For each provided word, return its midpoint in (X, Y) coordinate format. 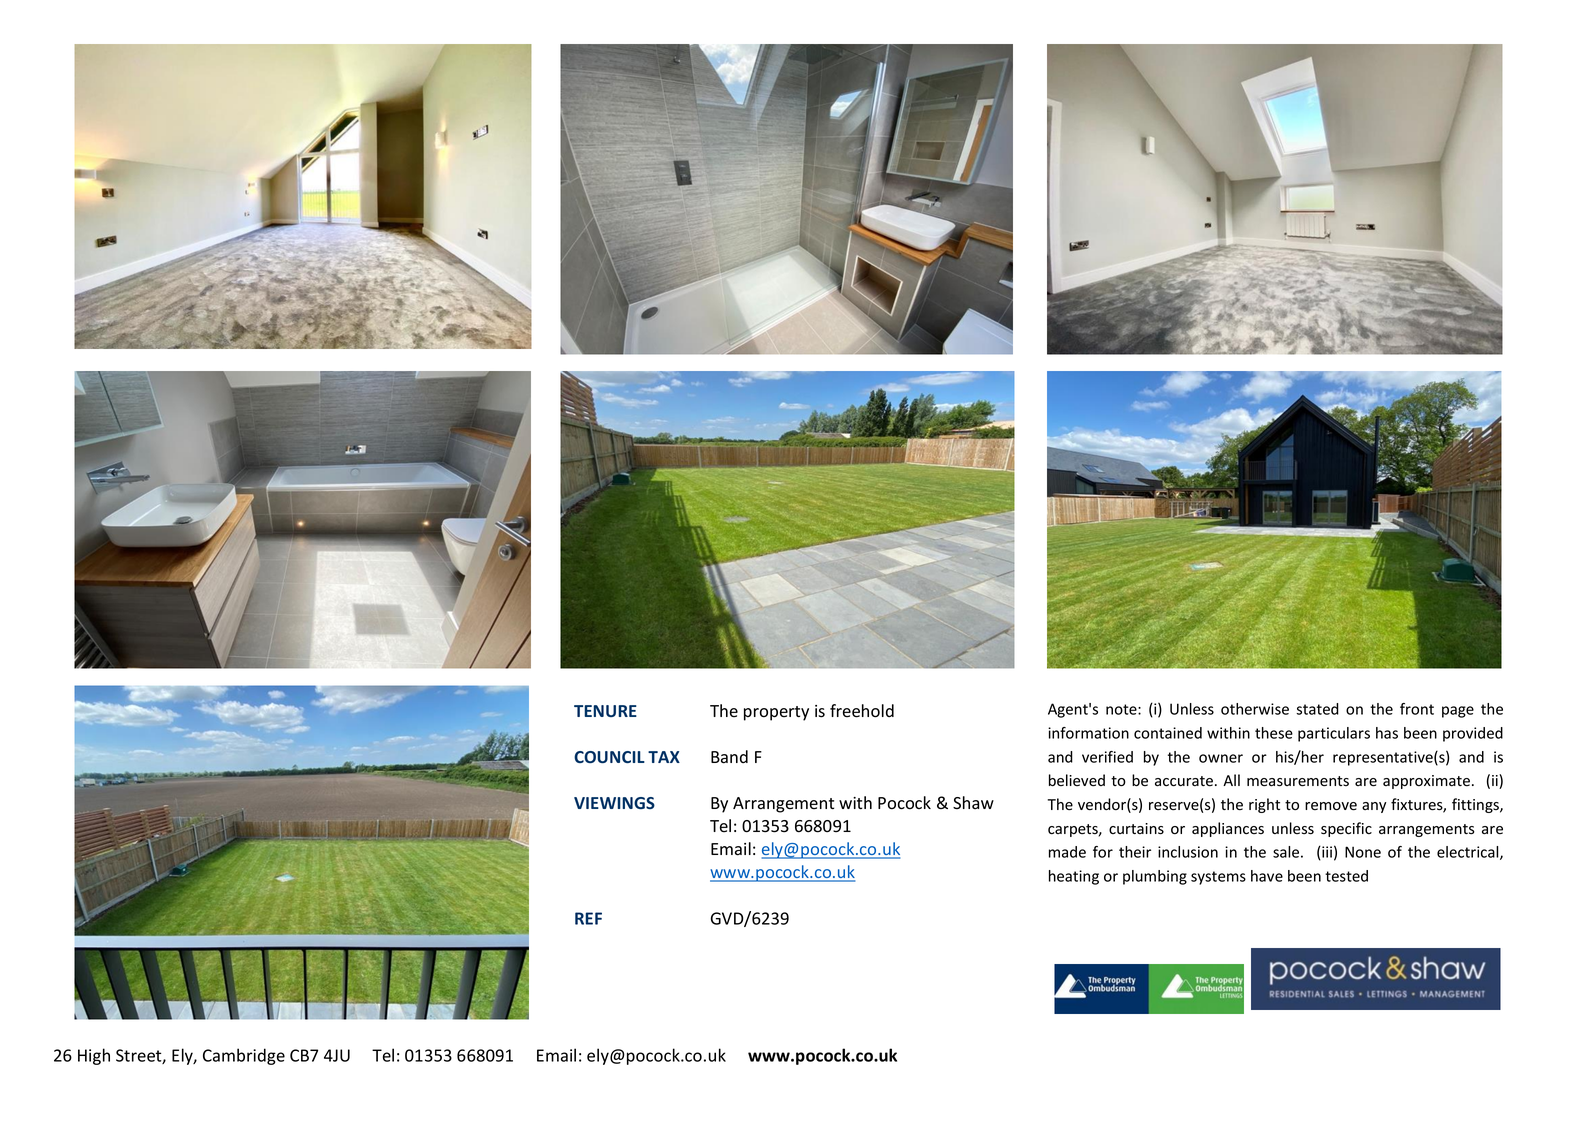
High (94, 1056)
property (776, 713)
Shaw (973, 803)
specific (1346, 829)
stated (1317, 709)
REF (588, 918)
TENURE (605, 711)
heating (1074, 877)
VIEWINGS (614, 803)
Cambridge (244, 1056)
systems (1218, 878)
